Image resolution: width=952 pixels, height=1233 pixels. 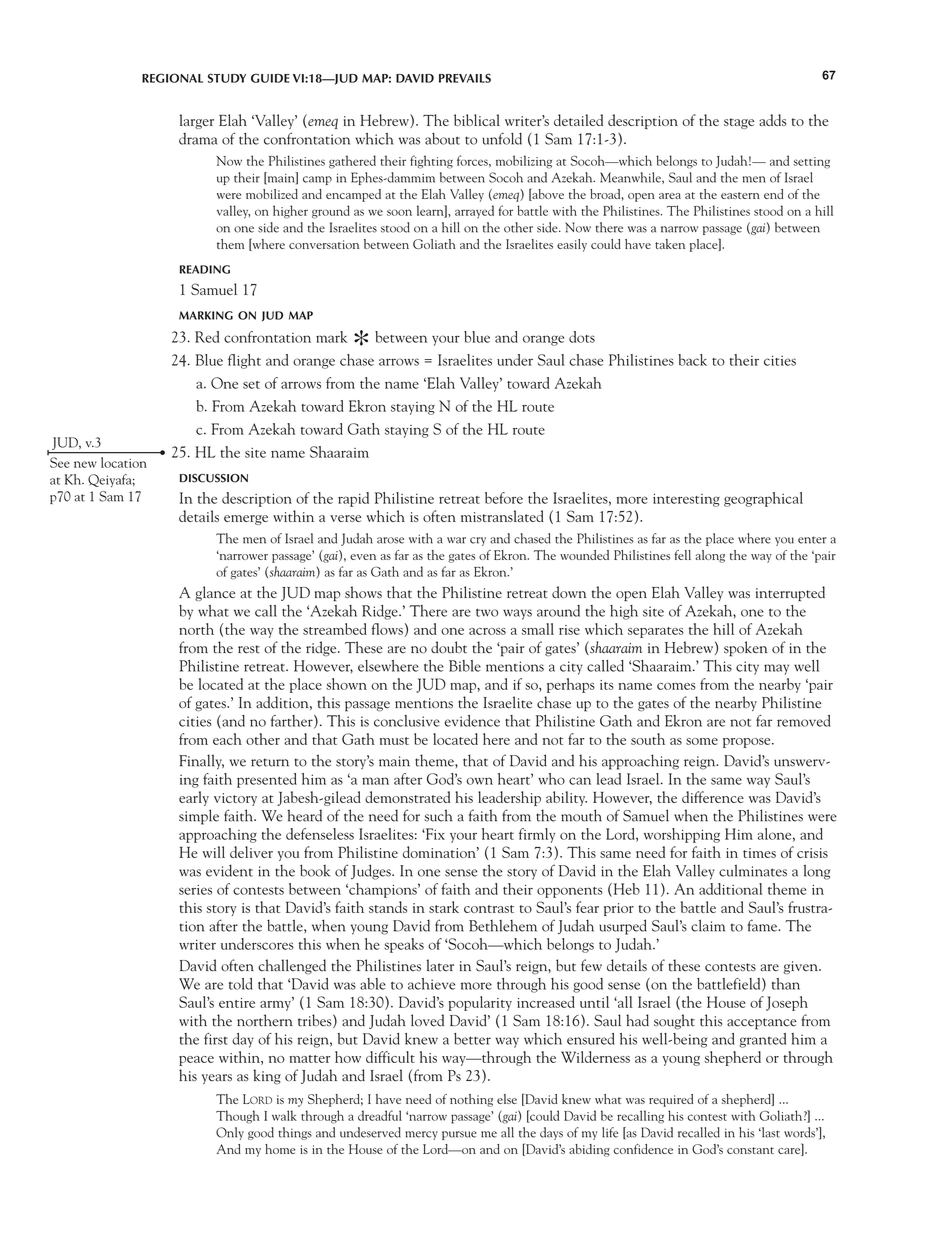 I want to click on Though, so click(x=238, y=1117).
